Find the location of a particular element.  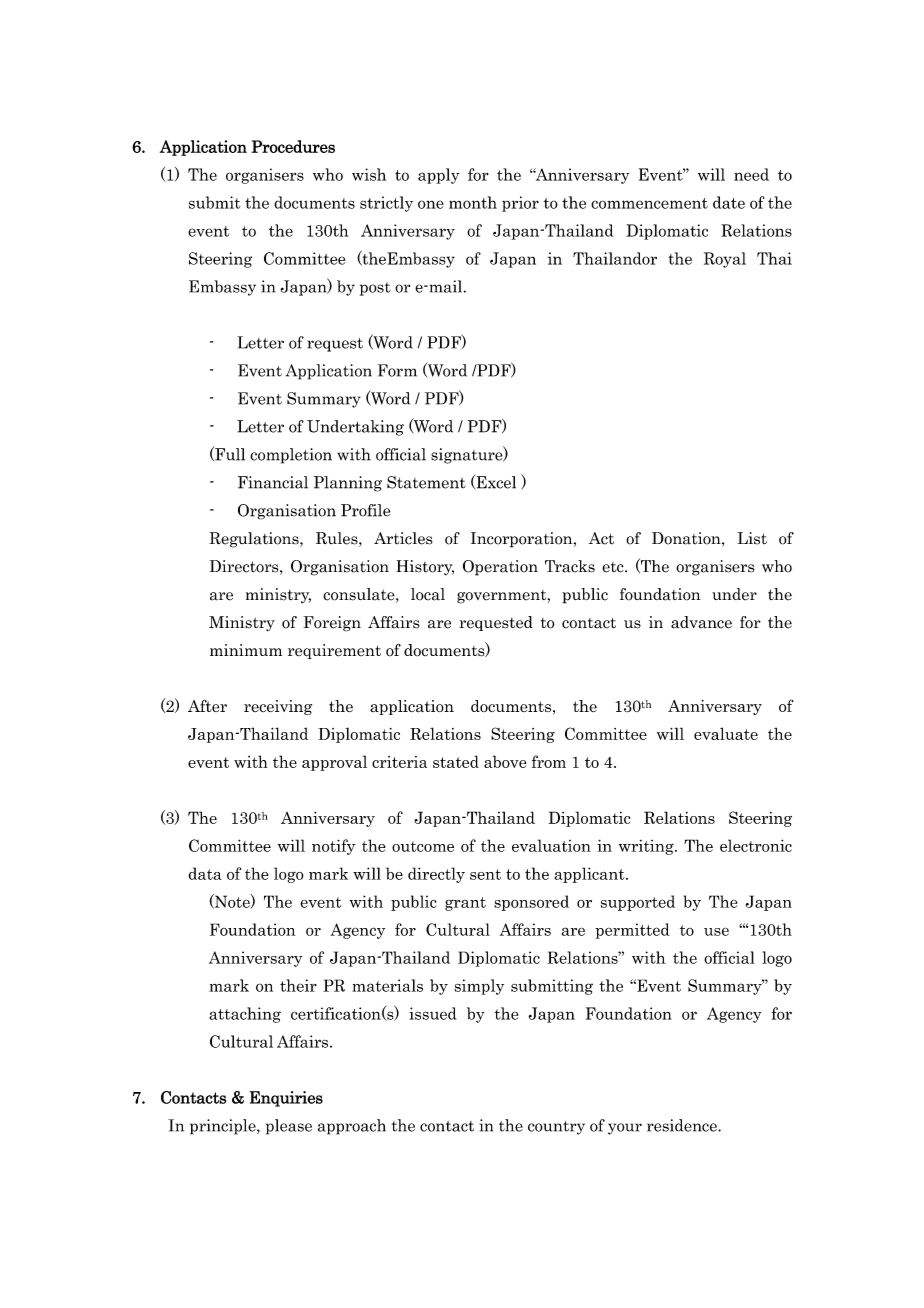

local is located at coordinates (428, 594).
